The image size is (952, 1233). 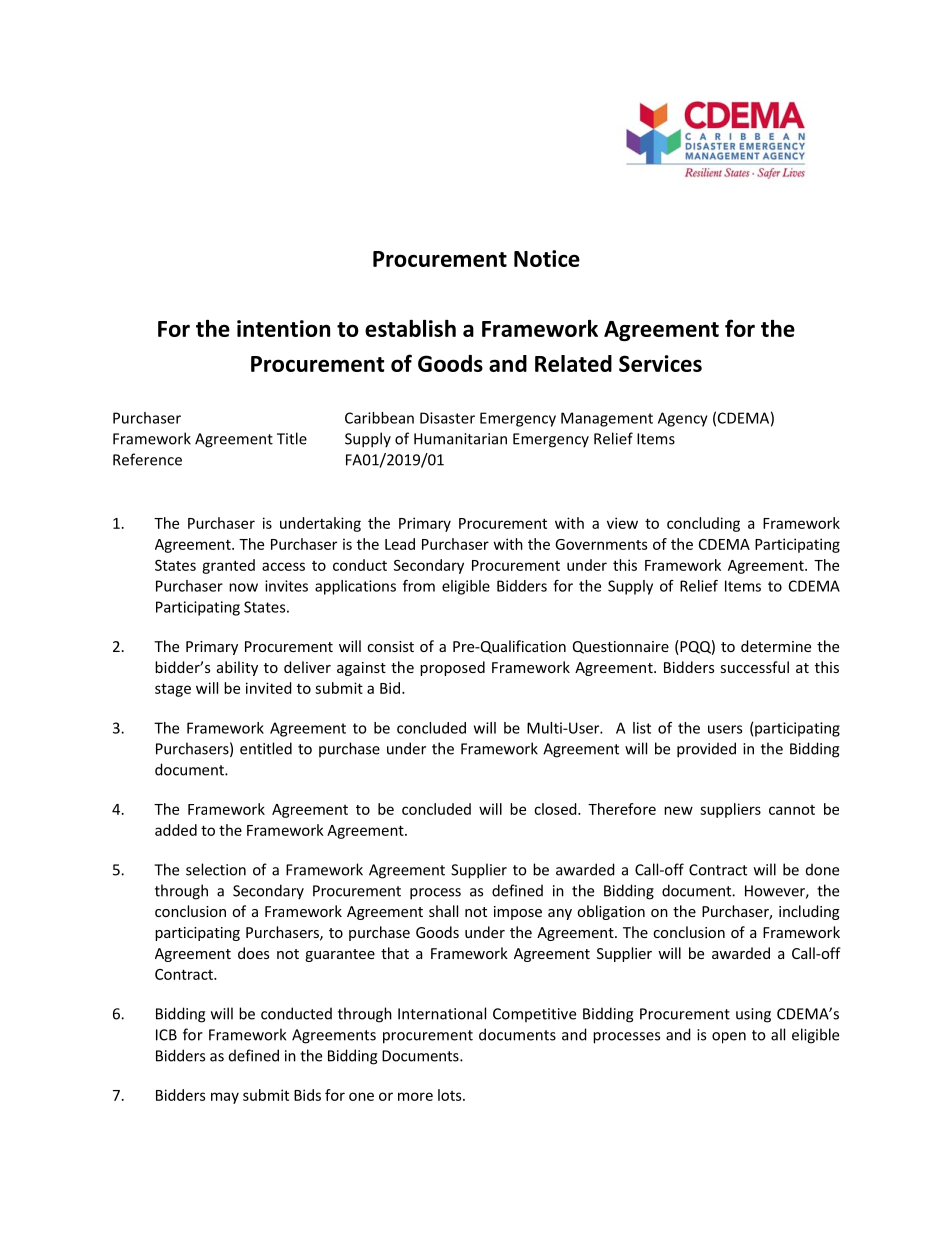 What do you see at coordinates (225, 1098) in the screenshot?
I see `may` at bounding box center [225, 1098].
